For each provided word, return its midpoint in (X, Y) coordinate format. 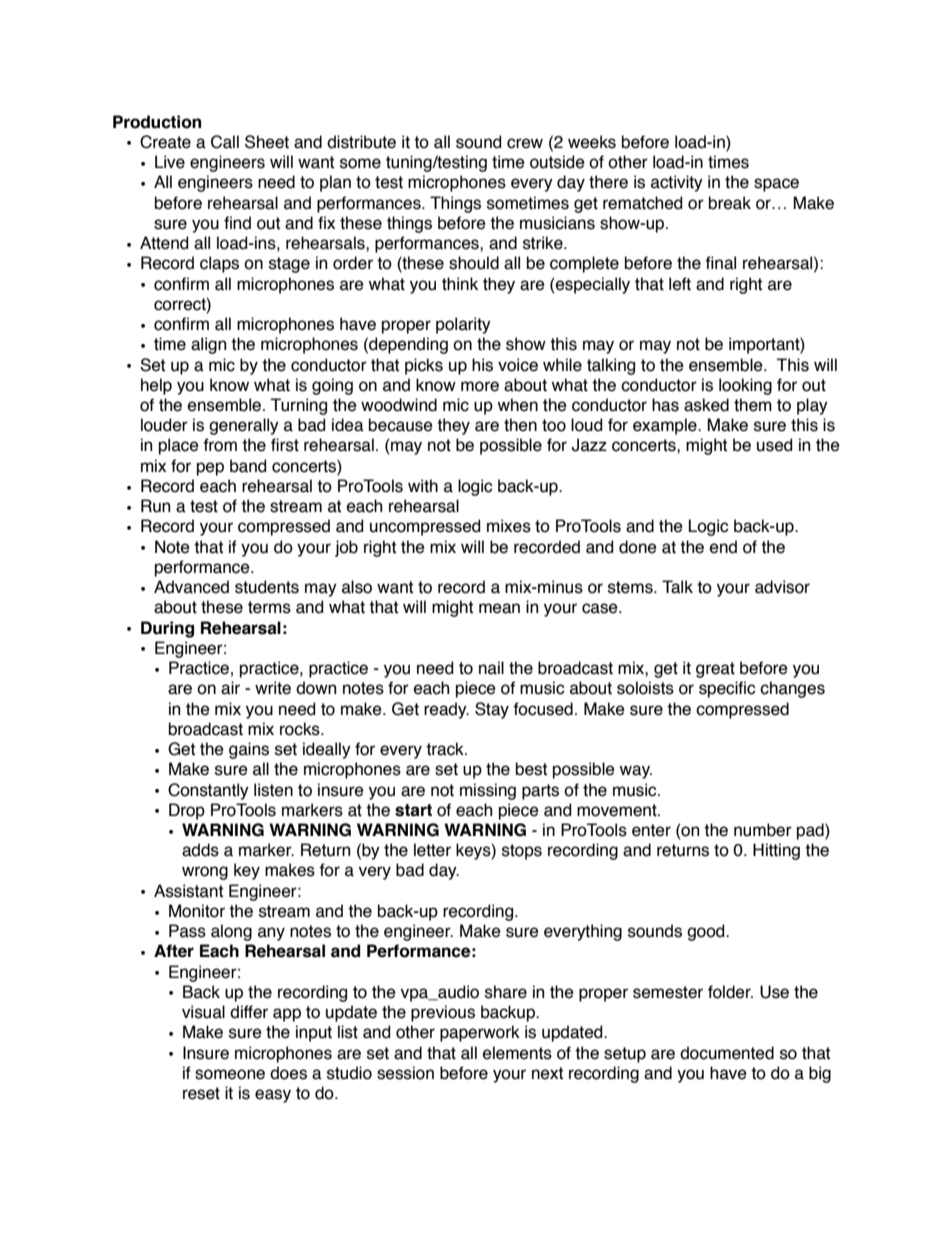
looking (745, 386)
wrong (205, 873)
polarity (463, 325)
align (208, 345)
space (776, 185)
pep (210, 469)
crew (525, 143)
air (230, 688)
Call (225, 142)
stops (522, 852)
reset (201, 1093)
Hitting (776, 851)
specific (727, 689)
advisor (782, 587)
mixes (509, 526)
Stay (492, 710)
